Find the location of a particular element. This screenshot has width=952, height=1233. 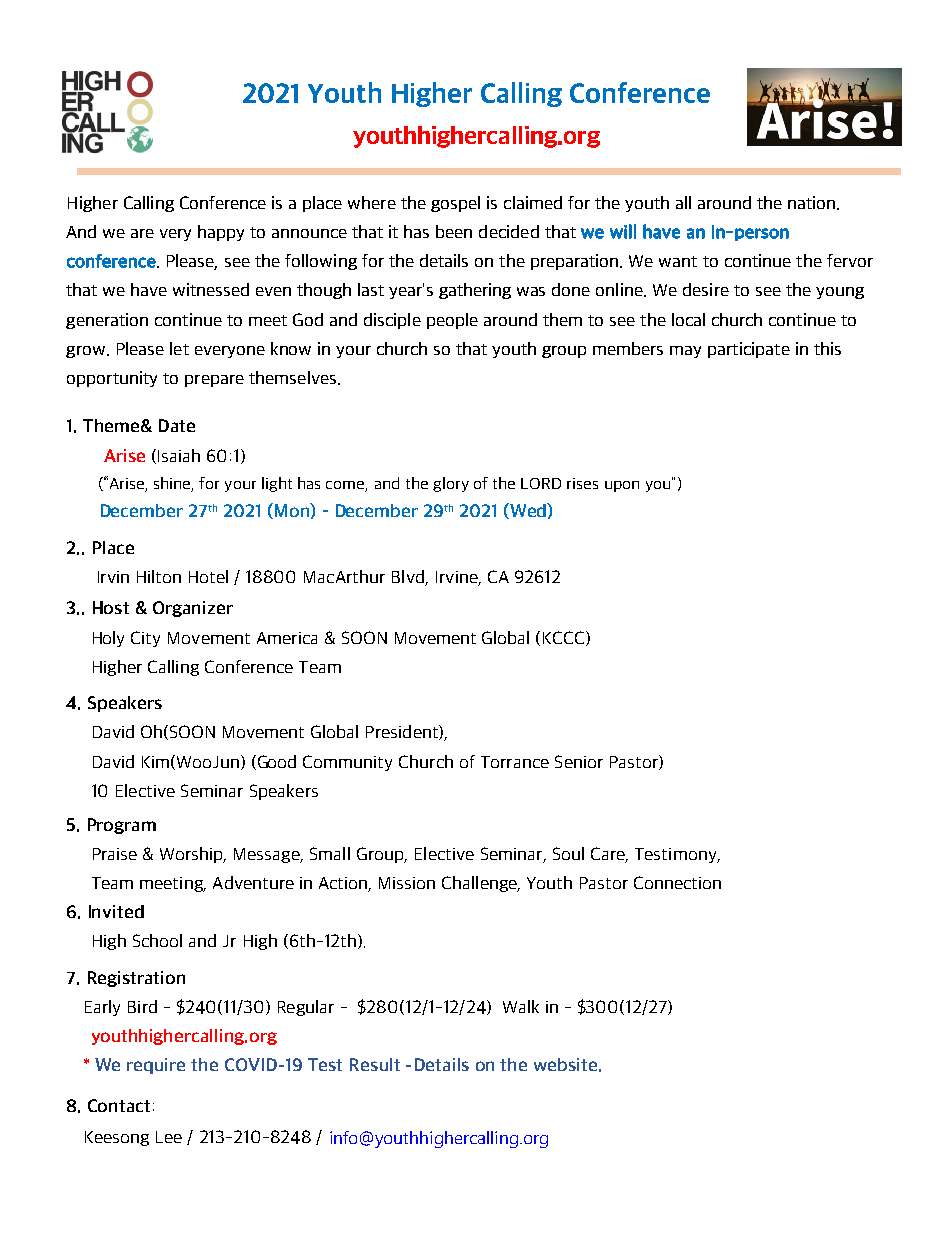

Walk is located at coordinates (521, 1006).
